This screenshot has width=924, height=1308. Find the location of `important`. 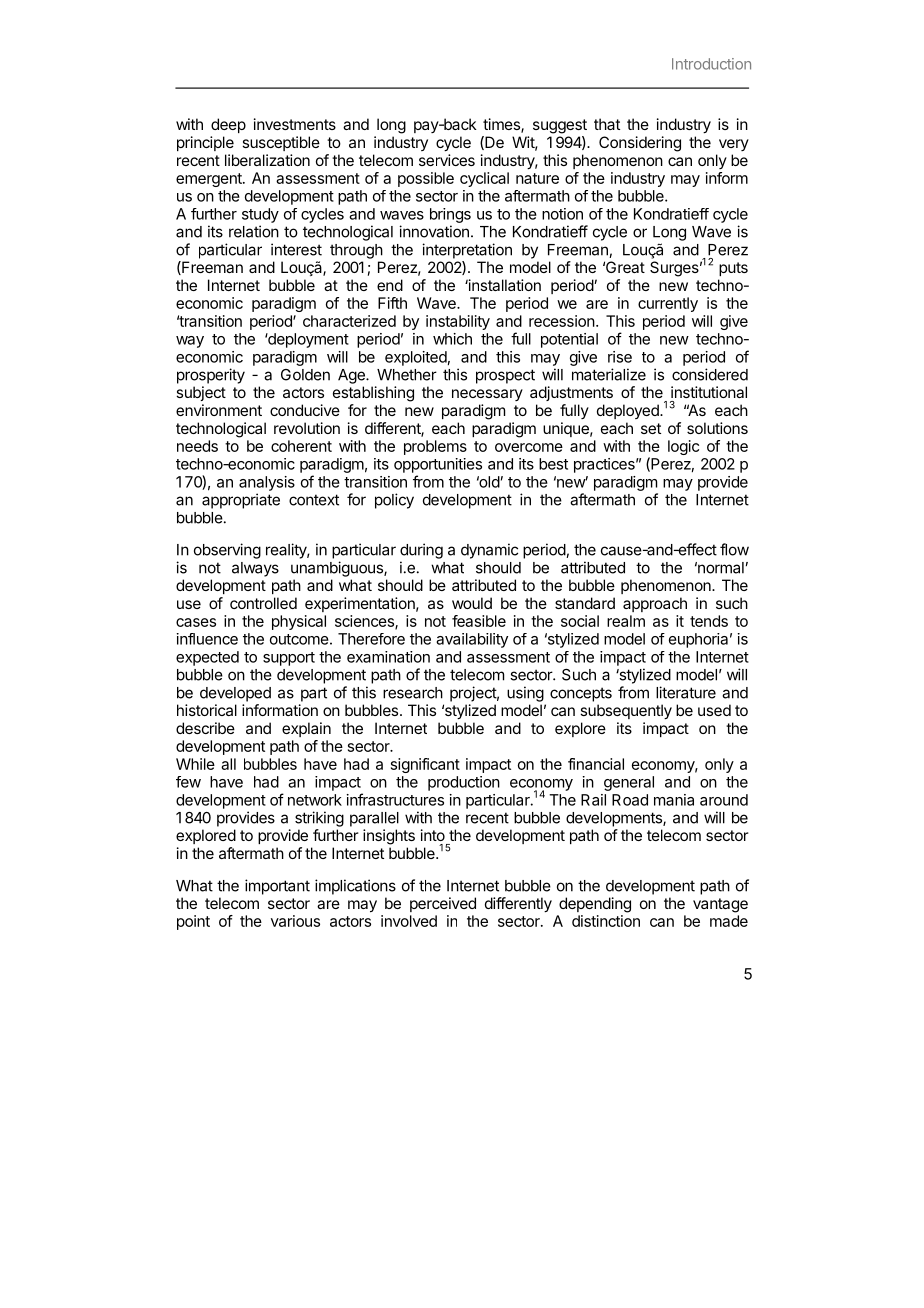

important is located at coordinates (277, 887).
